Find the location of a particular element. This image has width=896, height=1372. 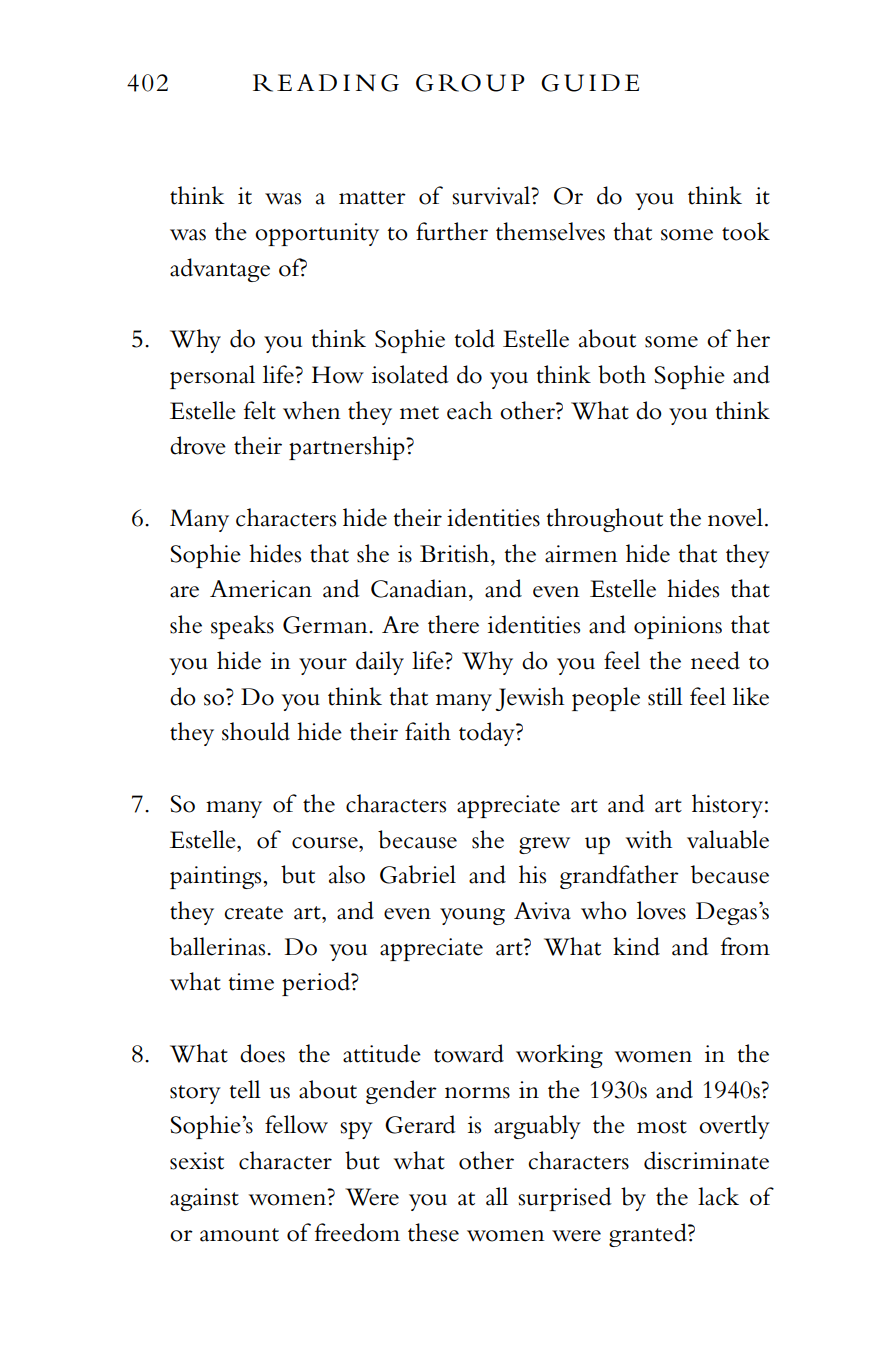

further is located at coordinates (452, 231).
